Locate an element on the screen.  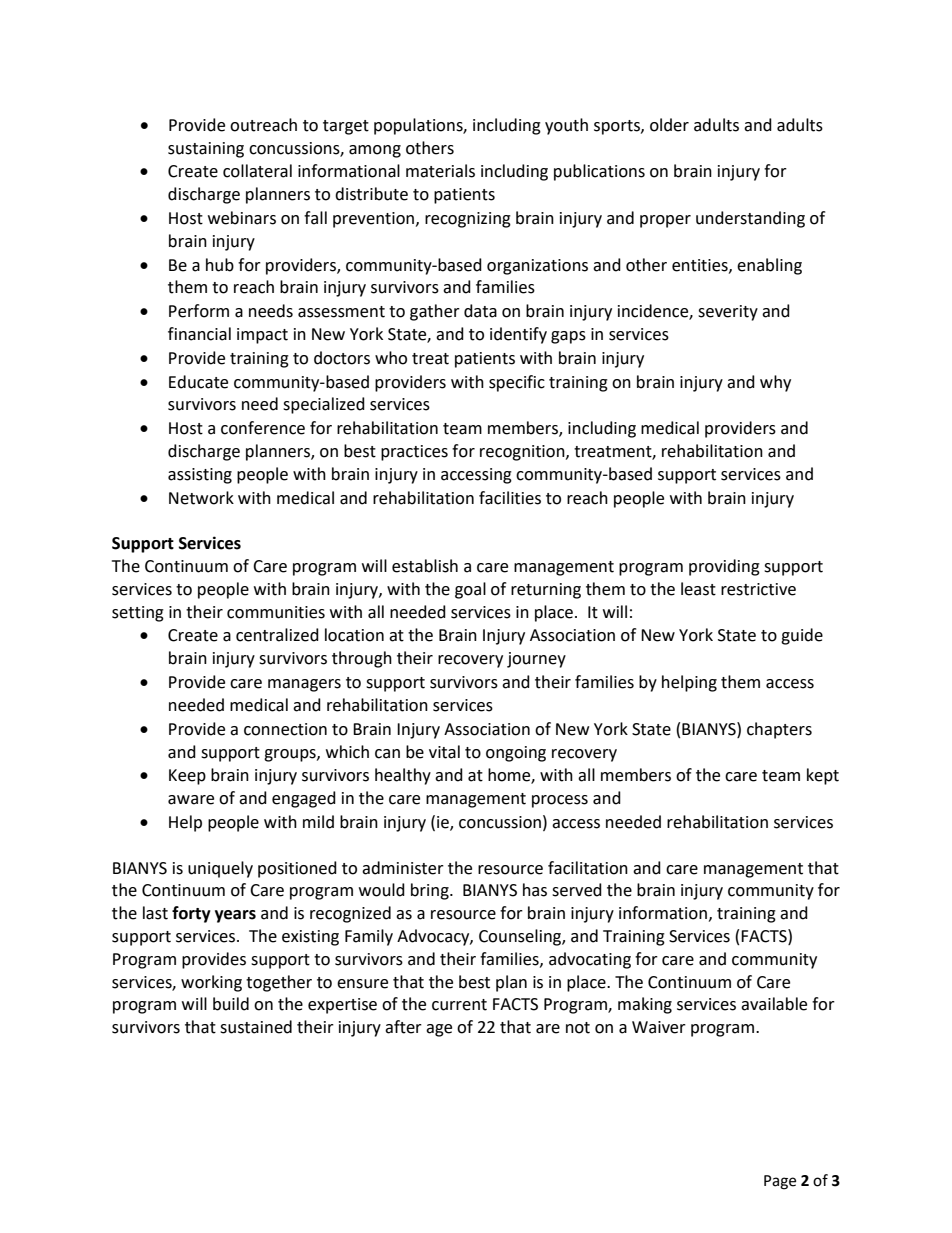
guide is located at coordinates (802, 636).
